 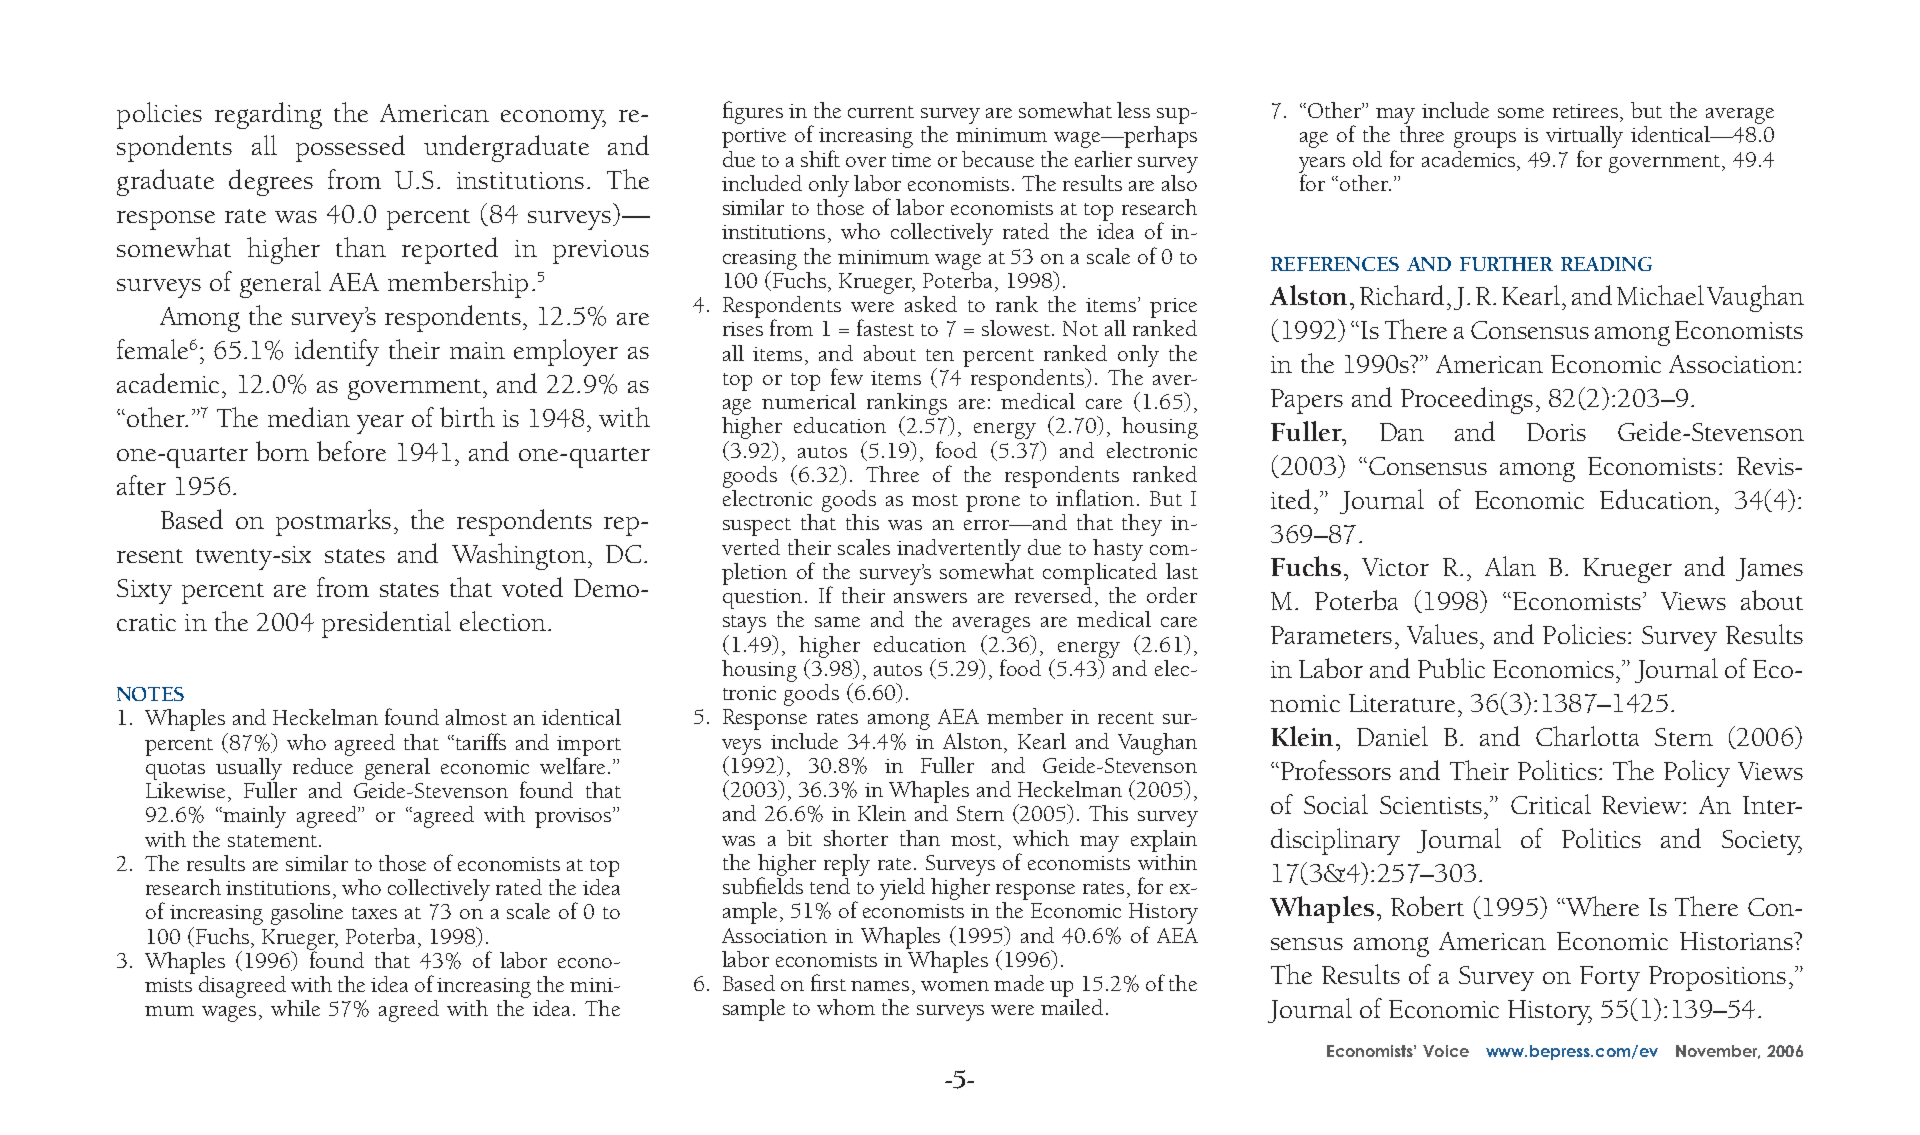 What do you see at coordinates (1451, 668) in the document?
I see `Public` at bounding box center [1451, 668].
